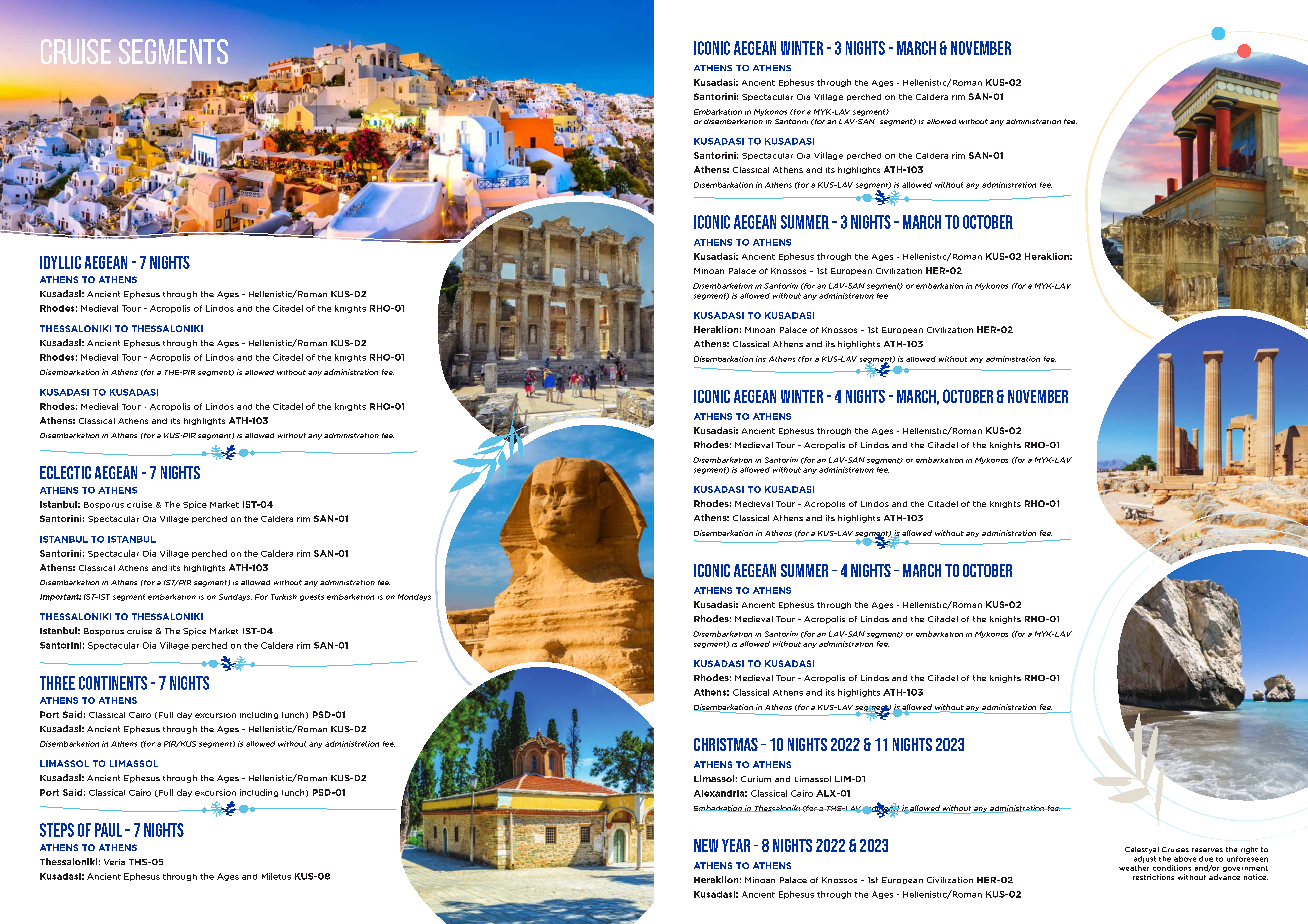 This screenshot has height=924, width=1308. Describe the element at coordinates (113, 683) in the screenshot. I see `CONTINENTS` at that location.
